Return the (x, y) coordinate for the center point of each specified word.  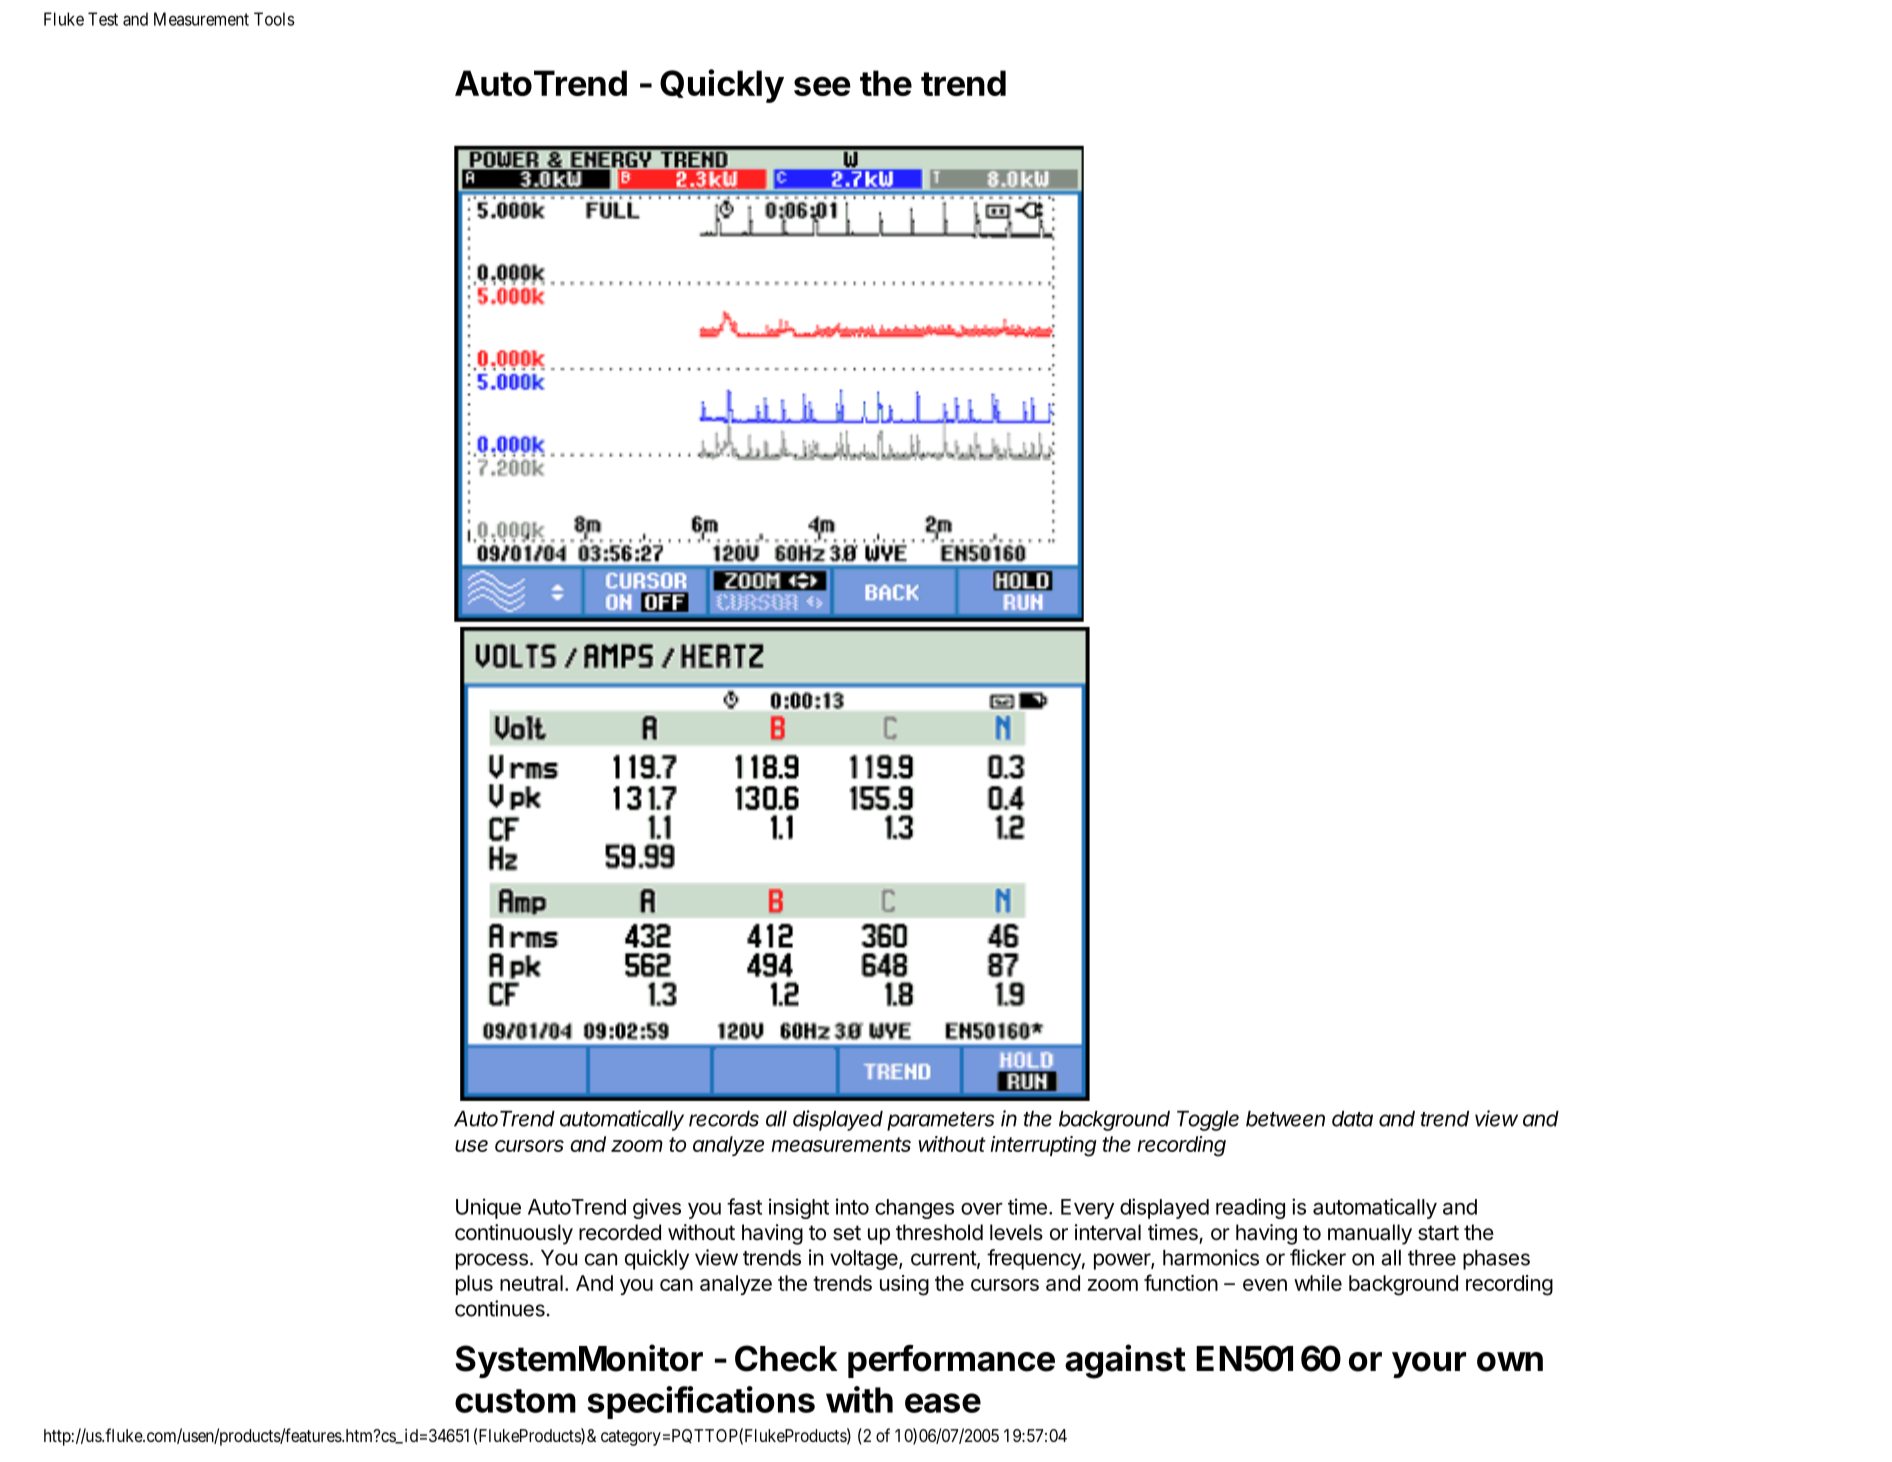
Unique (488, 1208)
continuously (514, 1234)
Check (786, 1358)
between (1285, 1119)
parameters (940, 1121)
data (1352, 1119)
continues (500, 1308)
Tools (274, 19)
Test (103, 19)
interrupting (1044, 1146)
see (822, 86)
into (852, 1206)
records (724, 1119)
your (1429, 1365)
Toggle (1208, 1121)
